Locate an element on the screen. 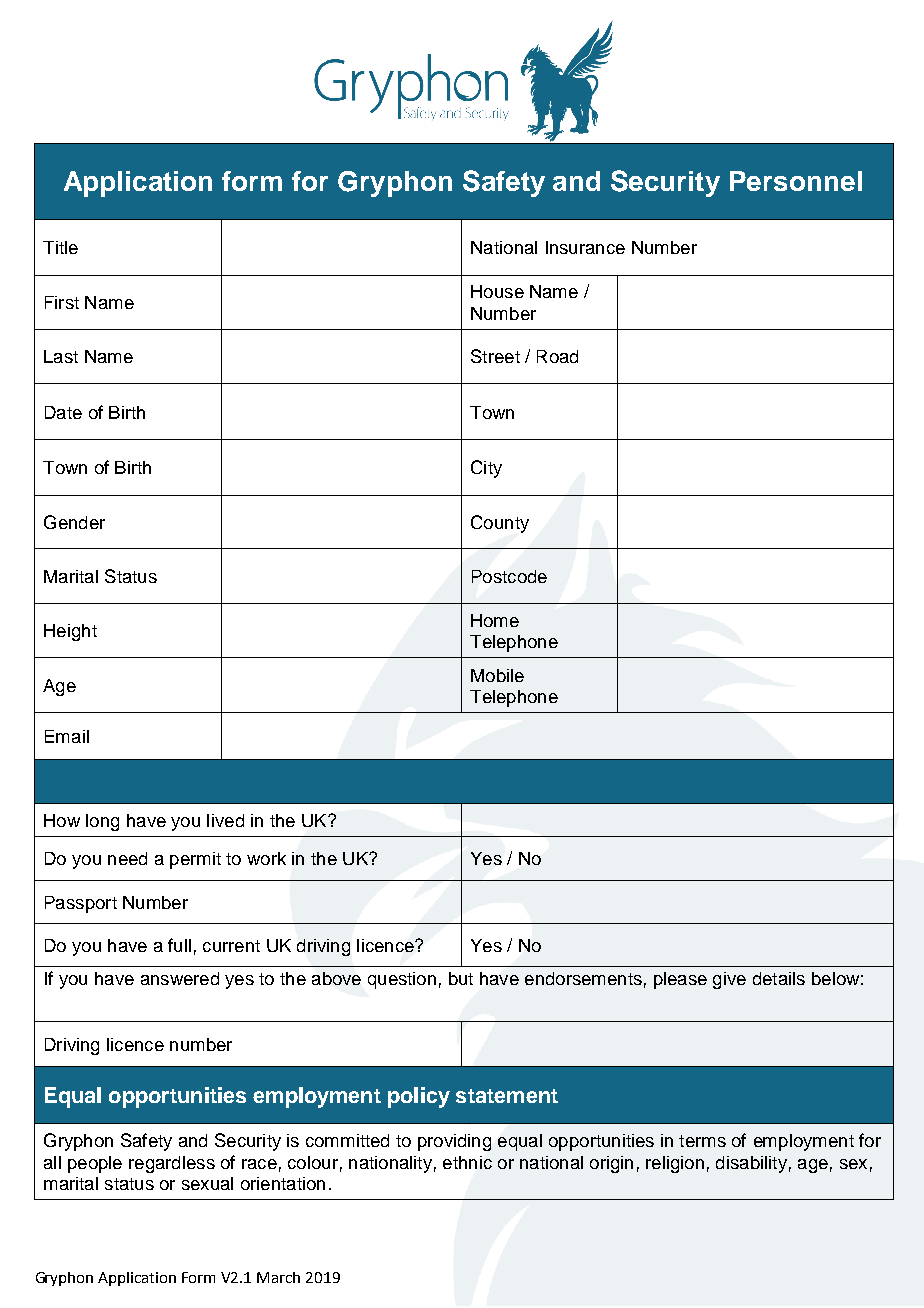 The width and height of the screenshot is (924, 1308). ethnic is located at coordinates (467, 1162).
